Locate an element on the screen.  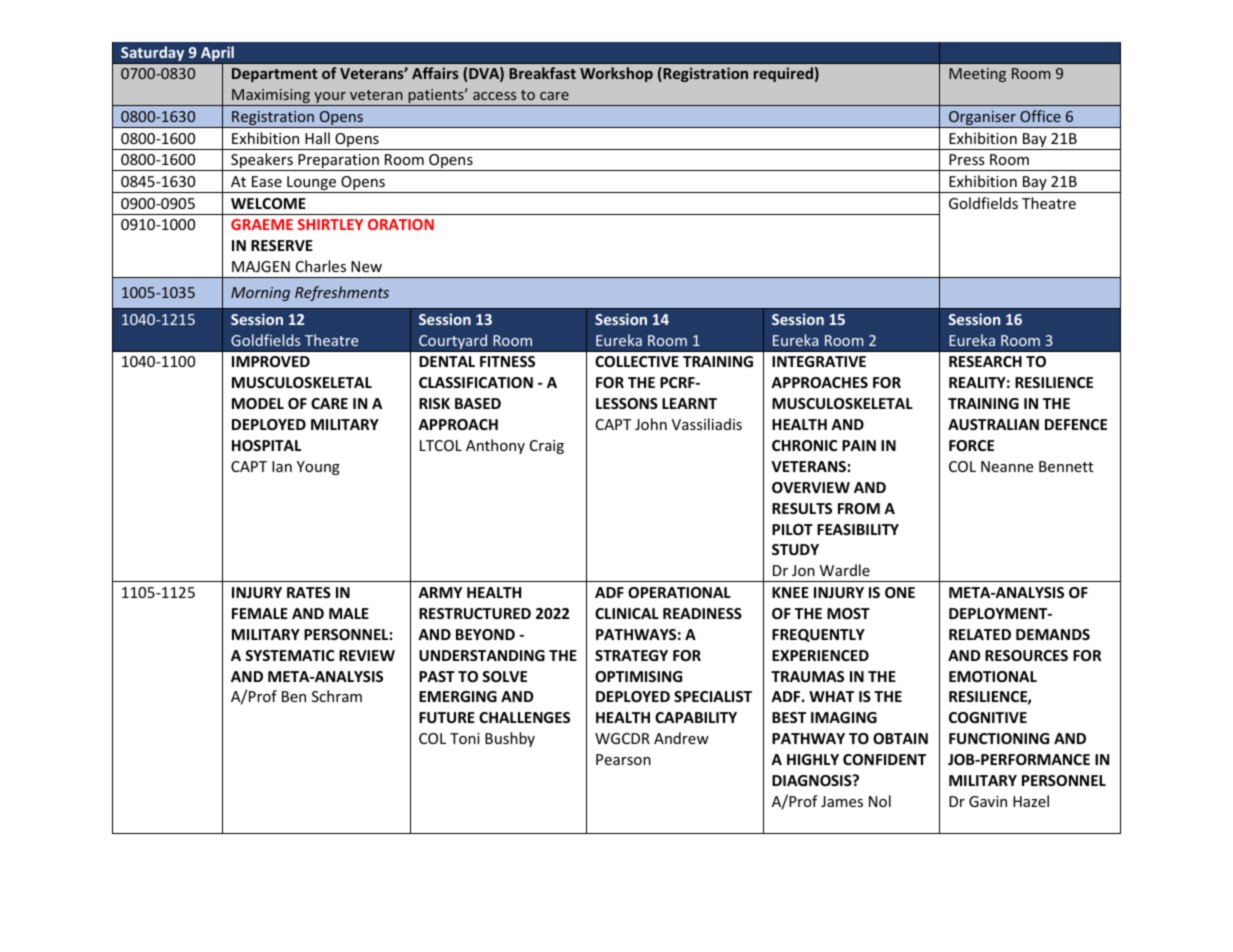
Refreshments is located at coordinates (342, 293).
